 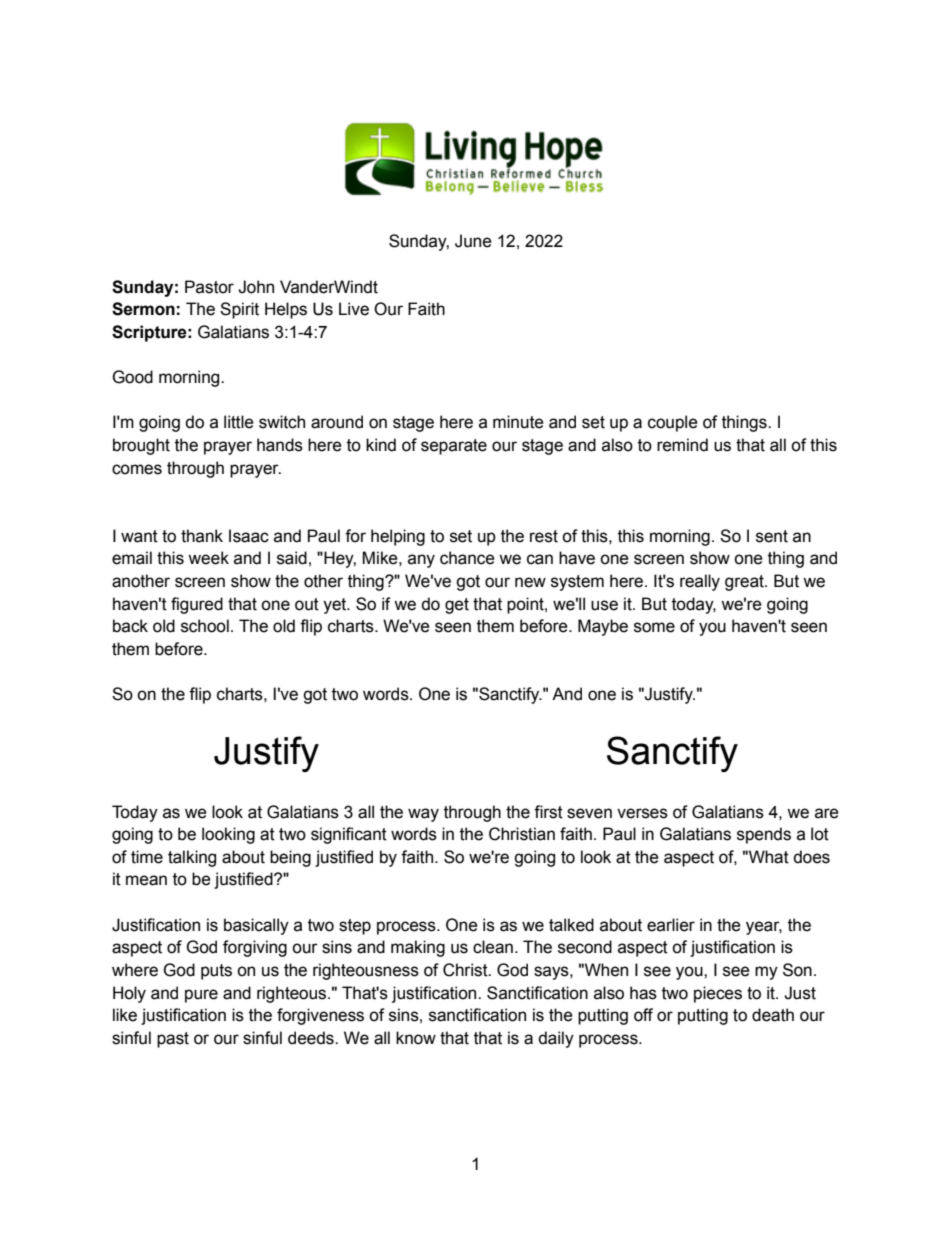 I want to click on thank, so click(x=202, y=536).
